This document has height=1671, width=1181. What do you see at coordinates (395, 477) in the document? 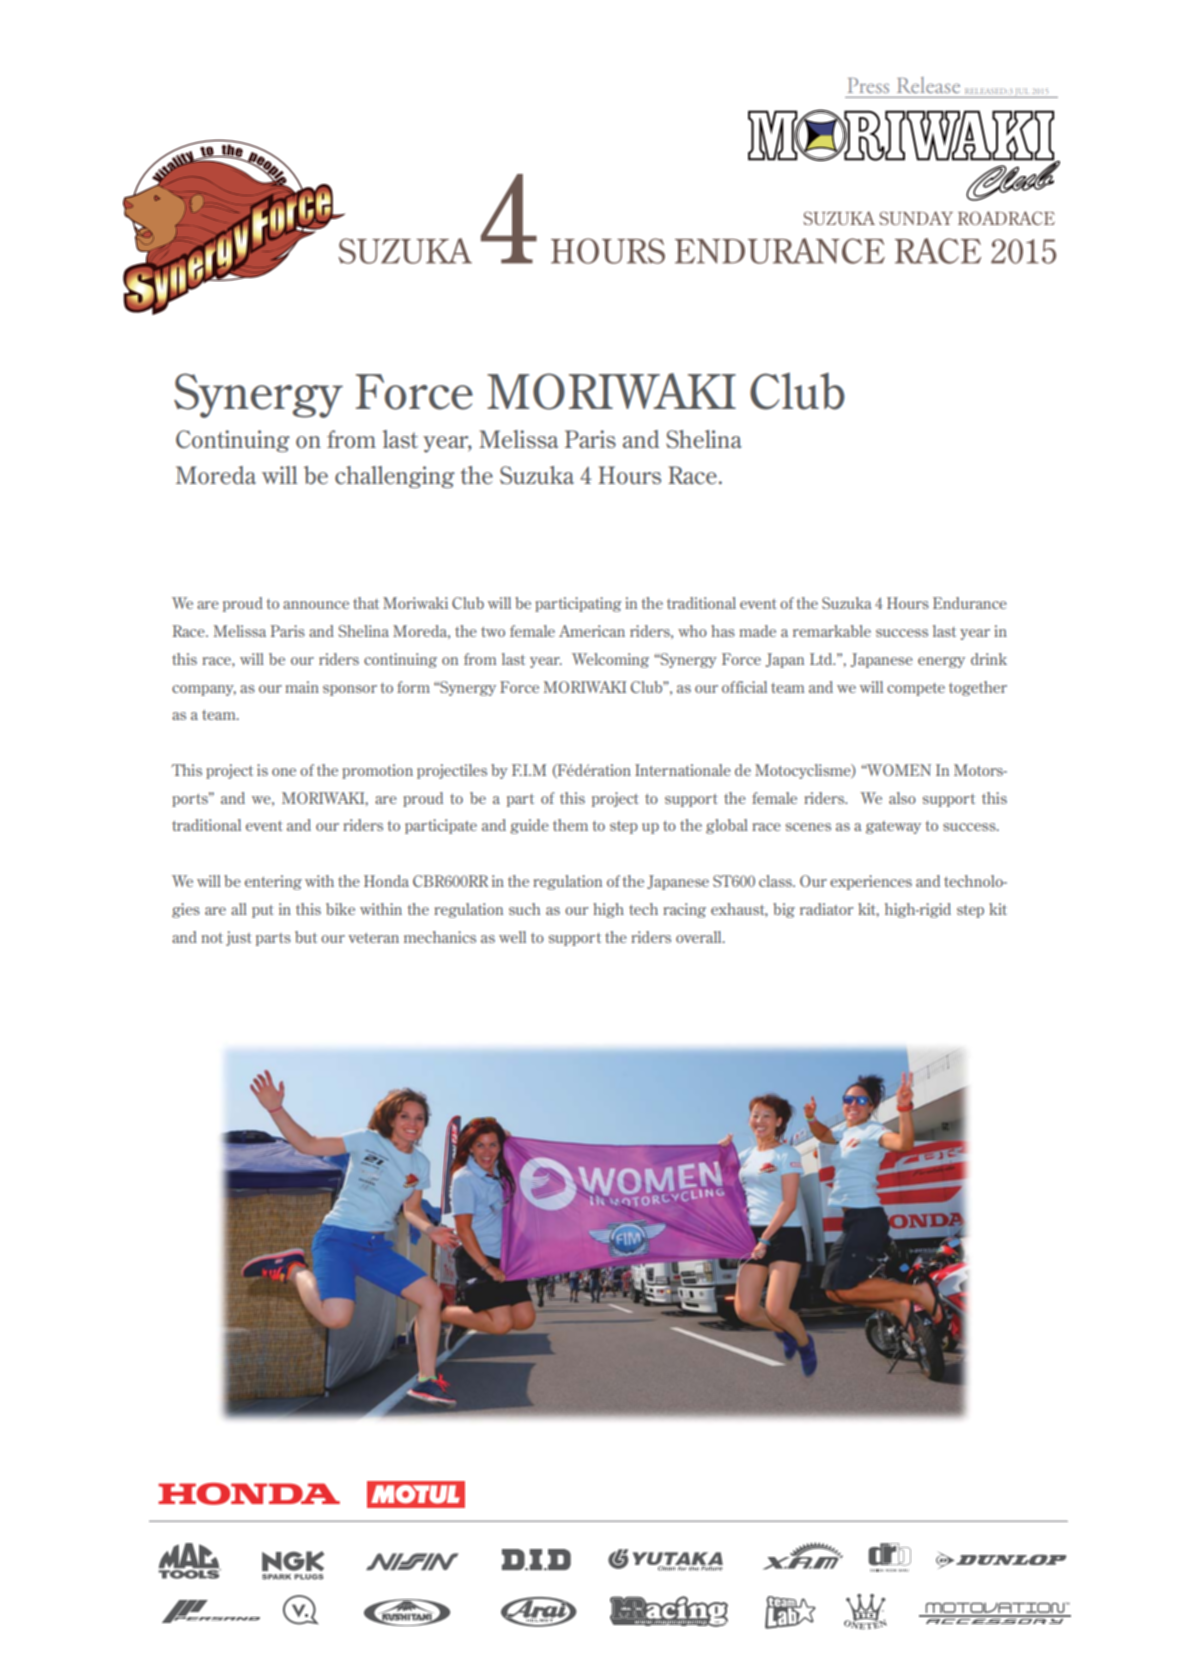
I see `challenging` at bounding box center [395, 477].
